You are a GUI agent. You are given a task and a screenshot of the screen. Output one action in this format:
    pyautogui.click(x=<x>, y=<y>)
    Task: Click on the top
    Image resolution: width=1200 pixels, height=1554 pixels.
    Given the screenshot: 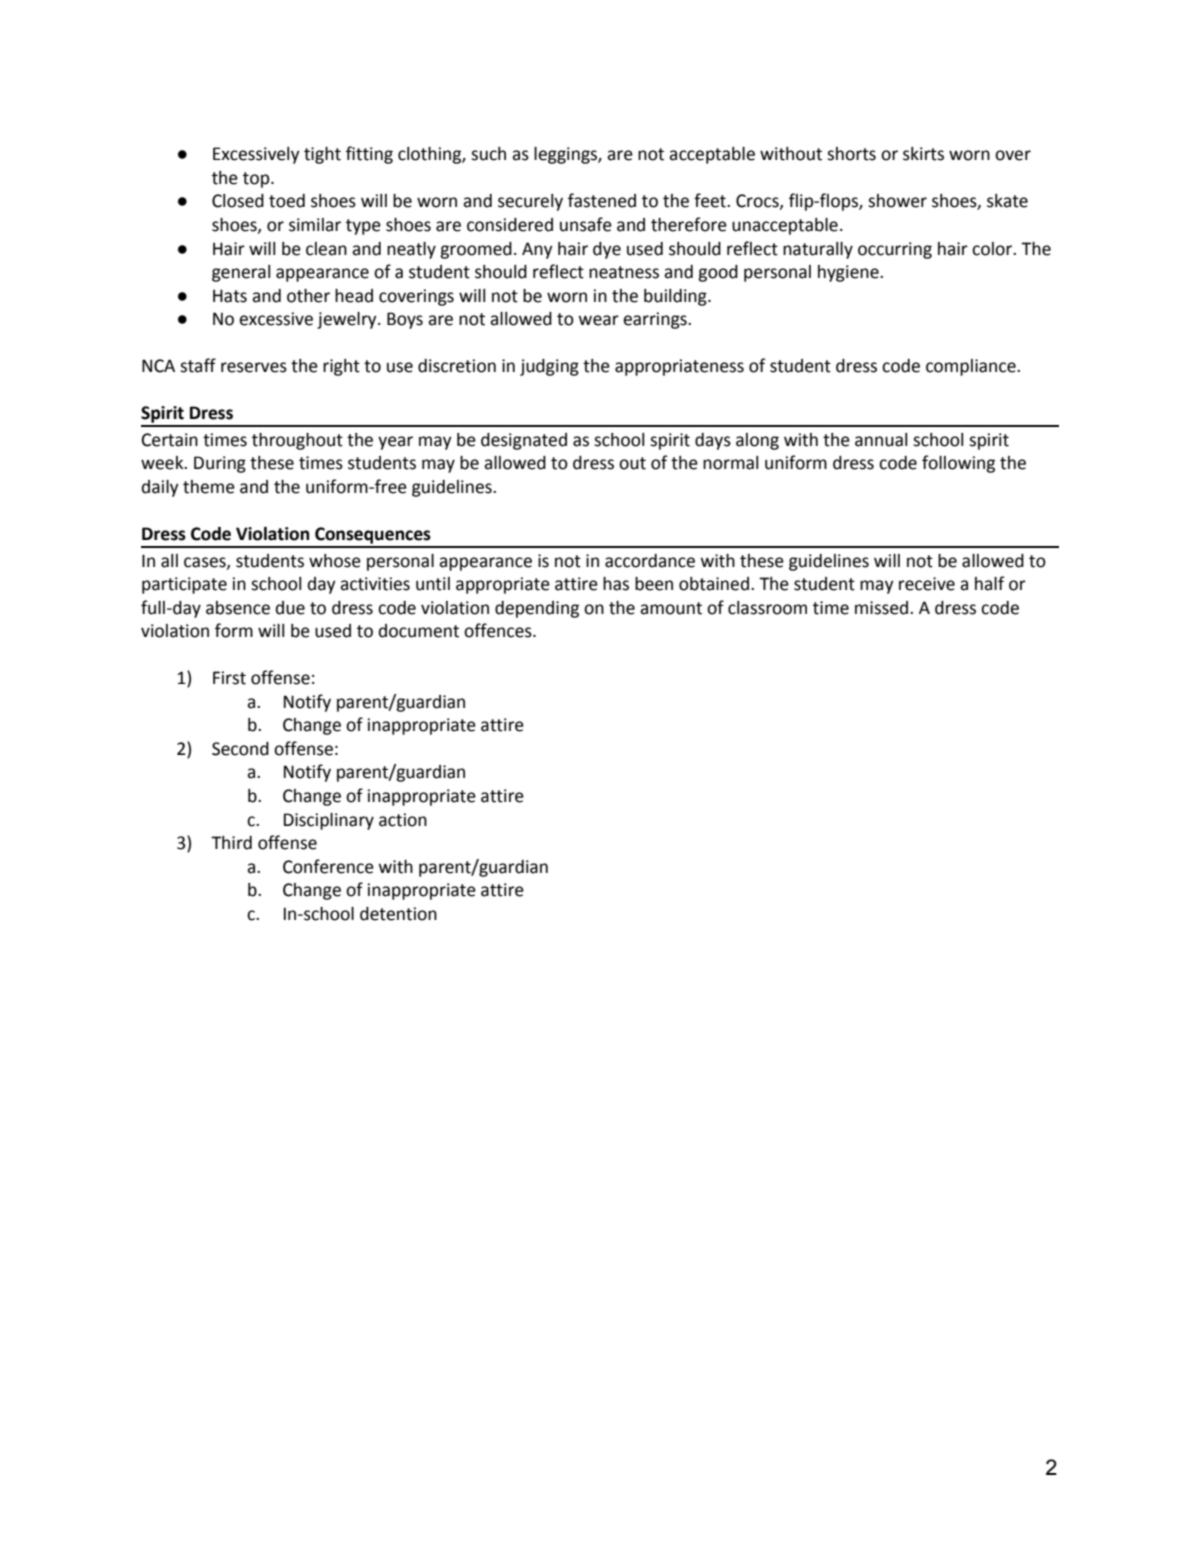 What is the action you would take?
    pyautogui.click(x=257, y=180)
